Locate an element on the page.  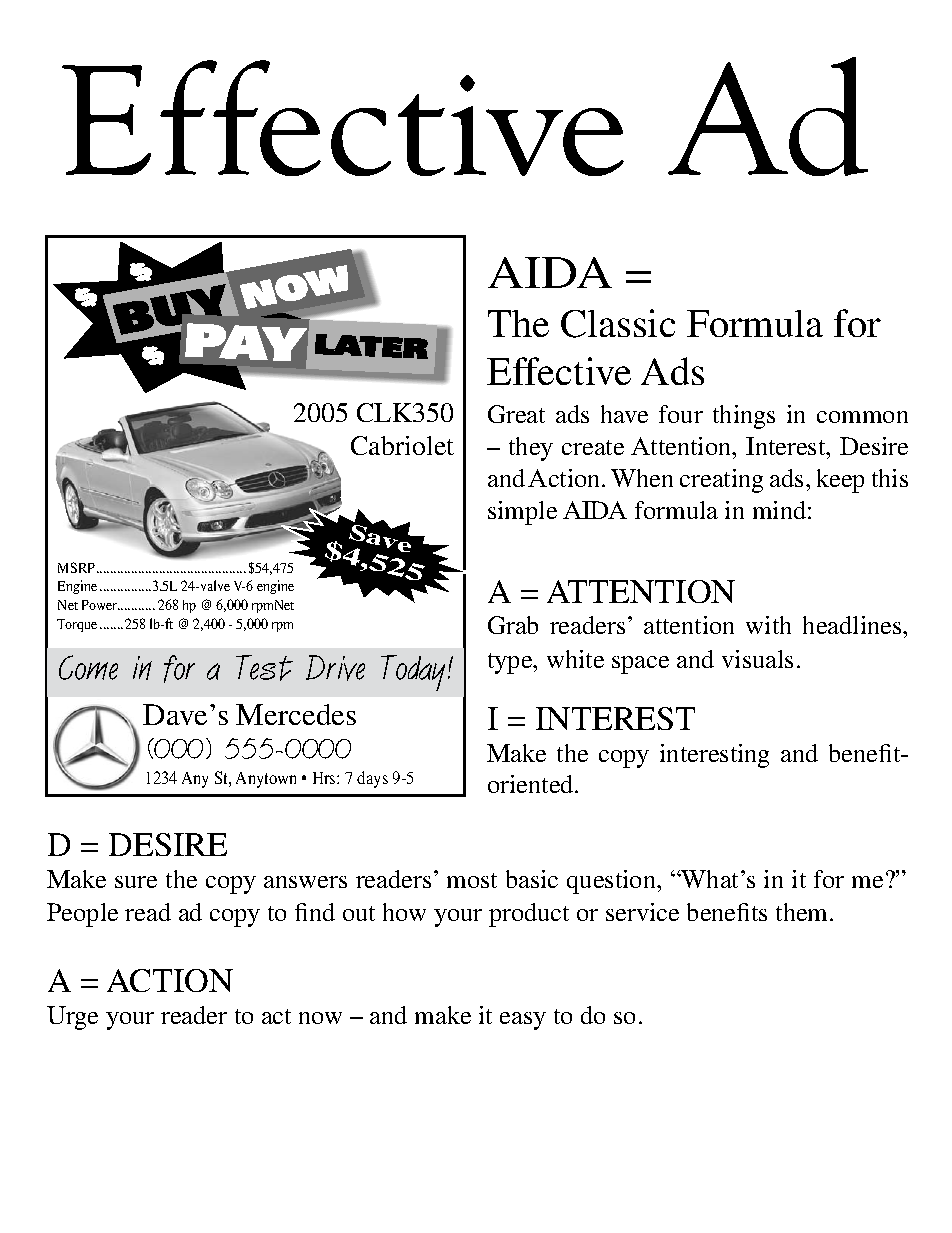
sure is located at coordinates (136, 882).
